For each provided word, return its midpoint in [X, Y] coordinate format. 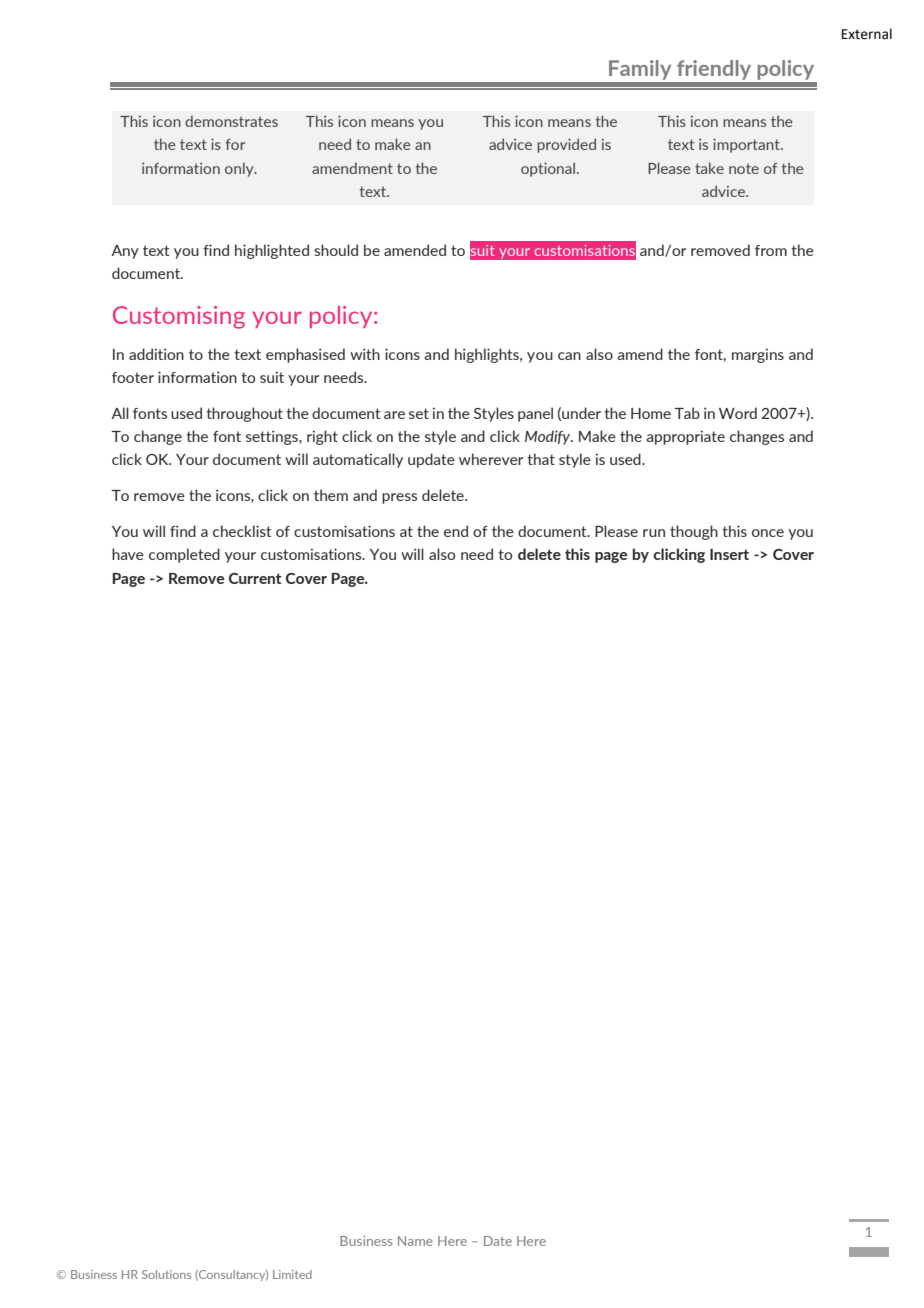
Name [415, 1241]
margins [758, 355]
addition [156, 354]
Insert [729, 554]
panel [535, 414]
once [768, 533]
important [747, 145]
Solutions [166, 1274]
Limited [292, 1274]
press [399, 498]
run [654, 533]
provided [566, 145]
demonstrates [231, 121]
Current [255, 578]
